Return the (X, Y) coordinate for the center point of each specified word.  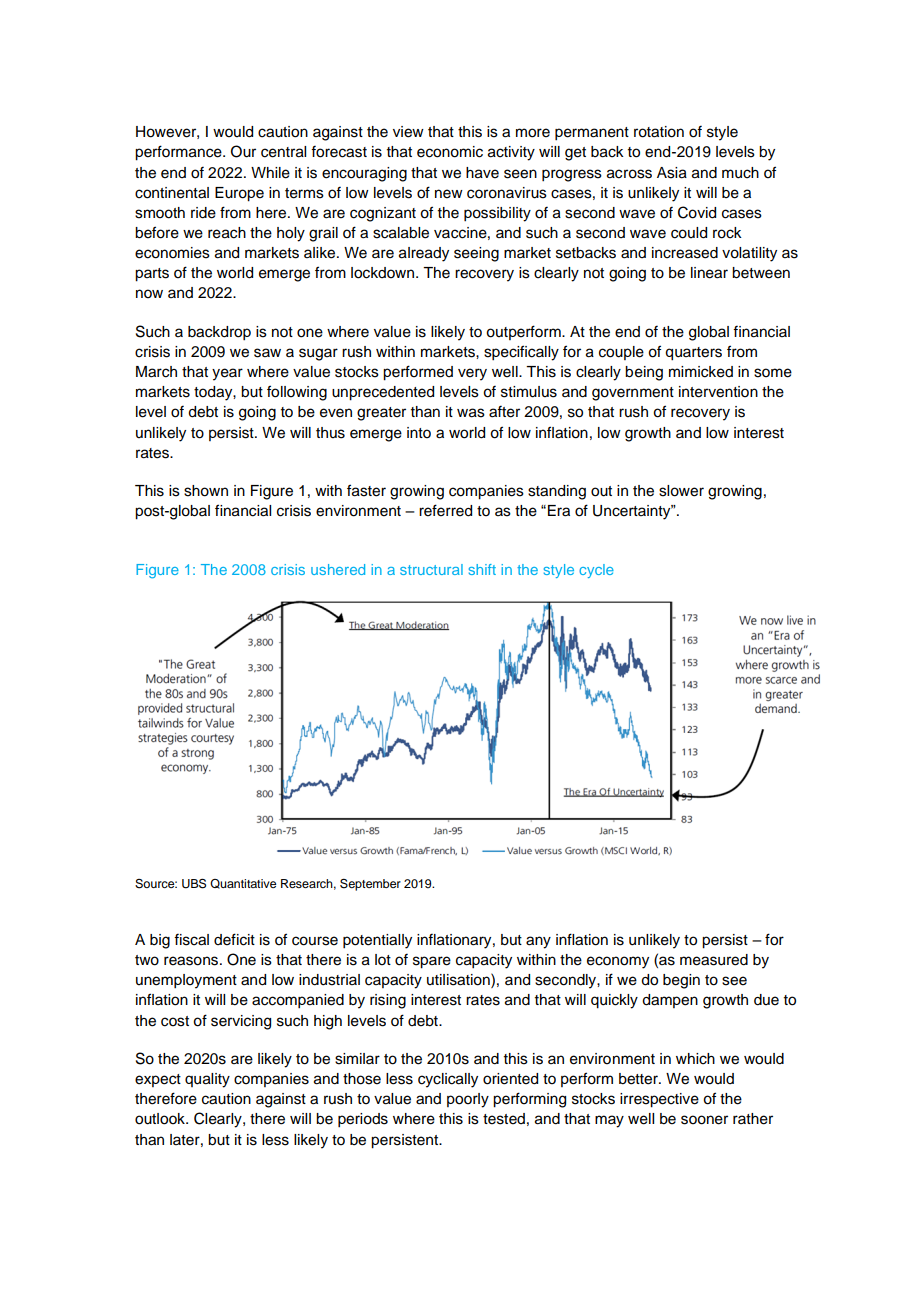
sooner (704, 1120)
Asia (672, 173)
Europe (239, 194)
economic (450, 152)
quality (207, 1080)
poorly (468, 1100)
